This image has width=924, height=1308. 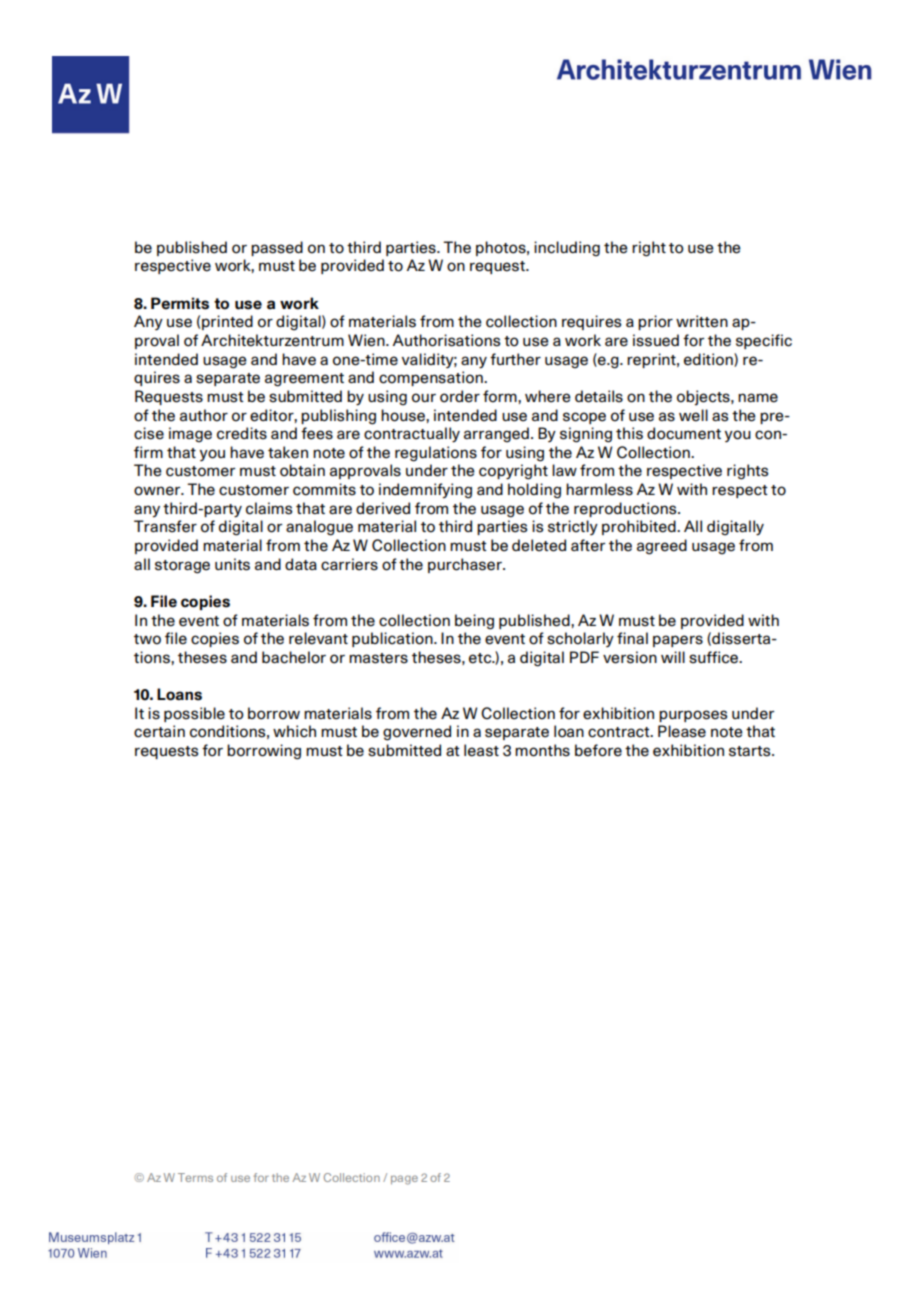 I want to click on document, so click(x=684, y=433).
